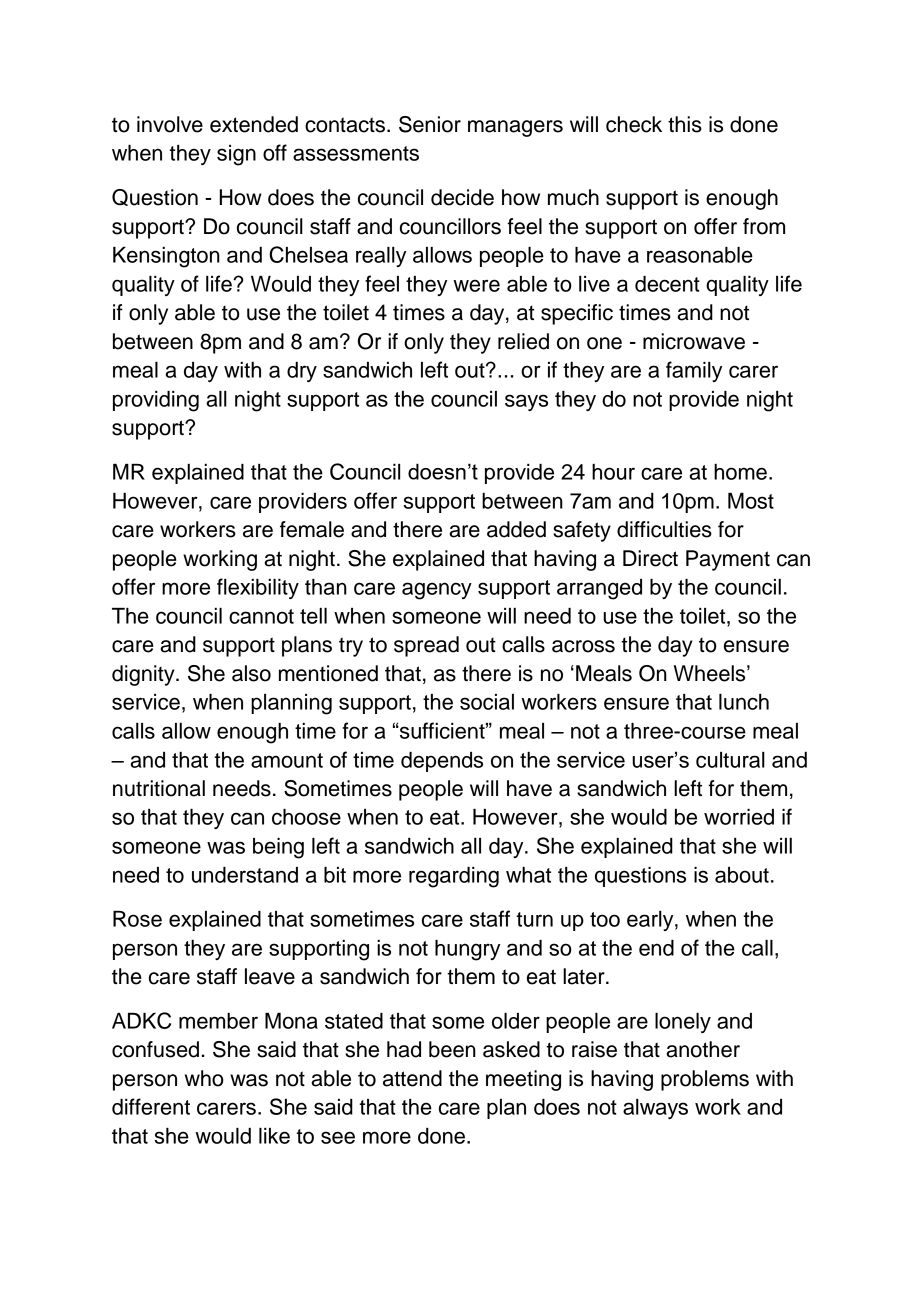 The height and width of the page is (1308, 924). Describe the element at coordinates (412, 1078) in the page. I see `attend` at that location.
